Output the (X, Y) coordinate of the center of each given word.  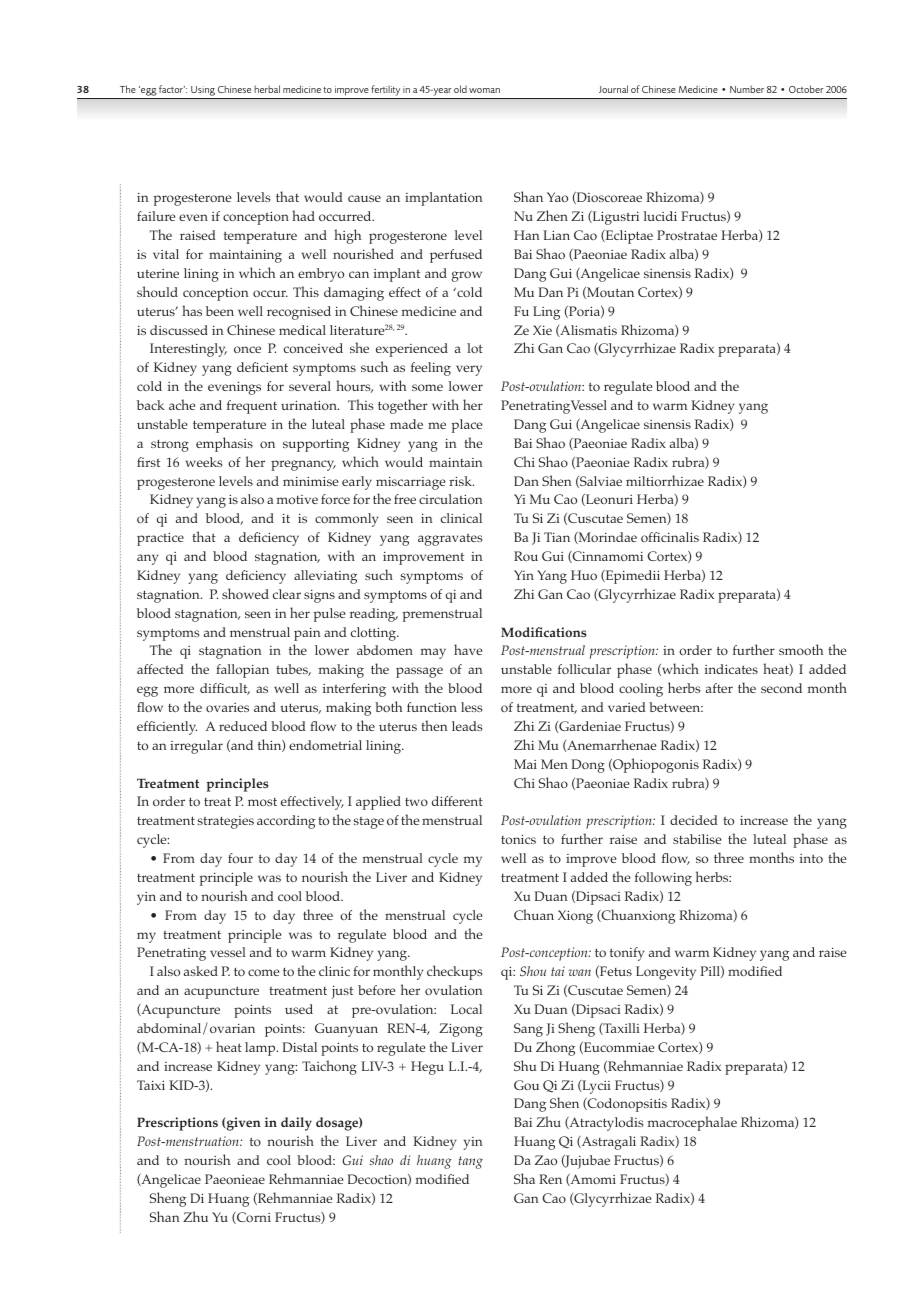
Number (747, 89)
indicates (731, 669)
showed (245, 593)
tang (470, 1162)
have (468, 649)
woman (484, 90)
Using (203, 92)
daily (296, 1124)
